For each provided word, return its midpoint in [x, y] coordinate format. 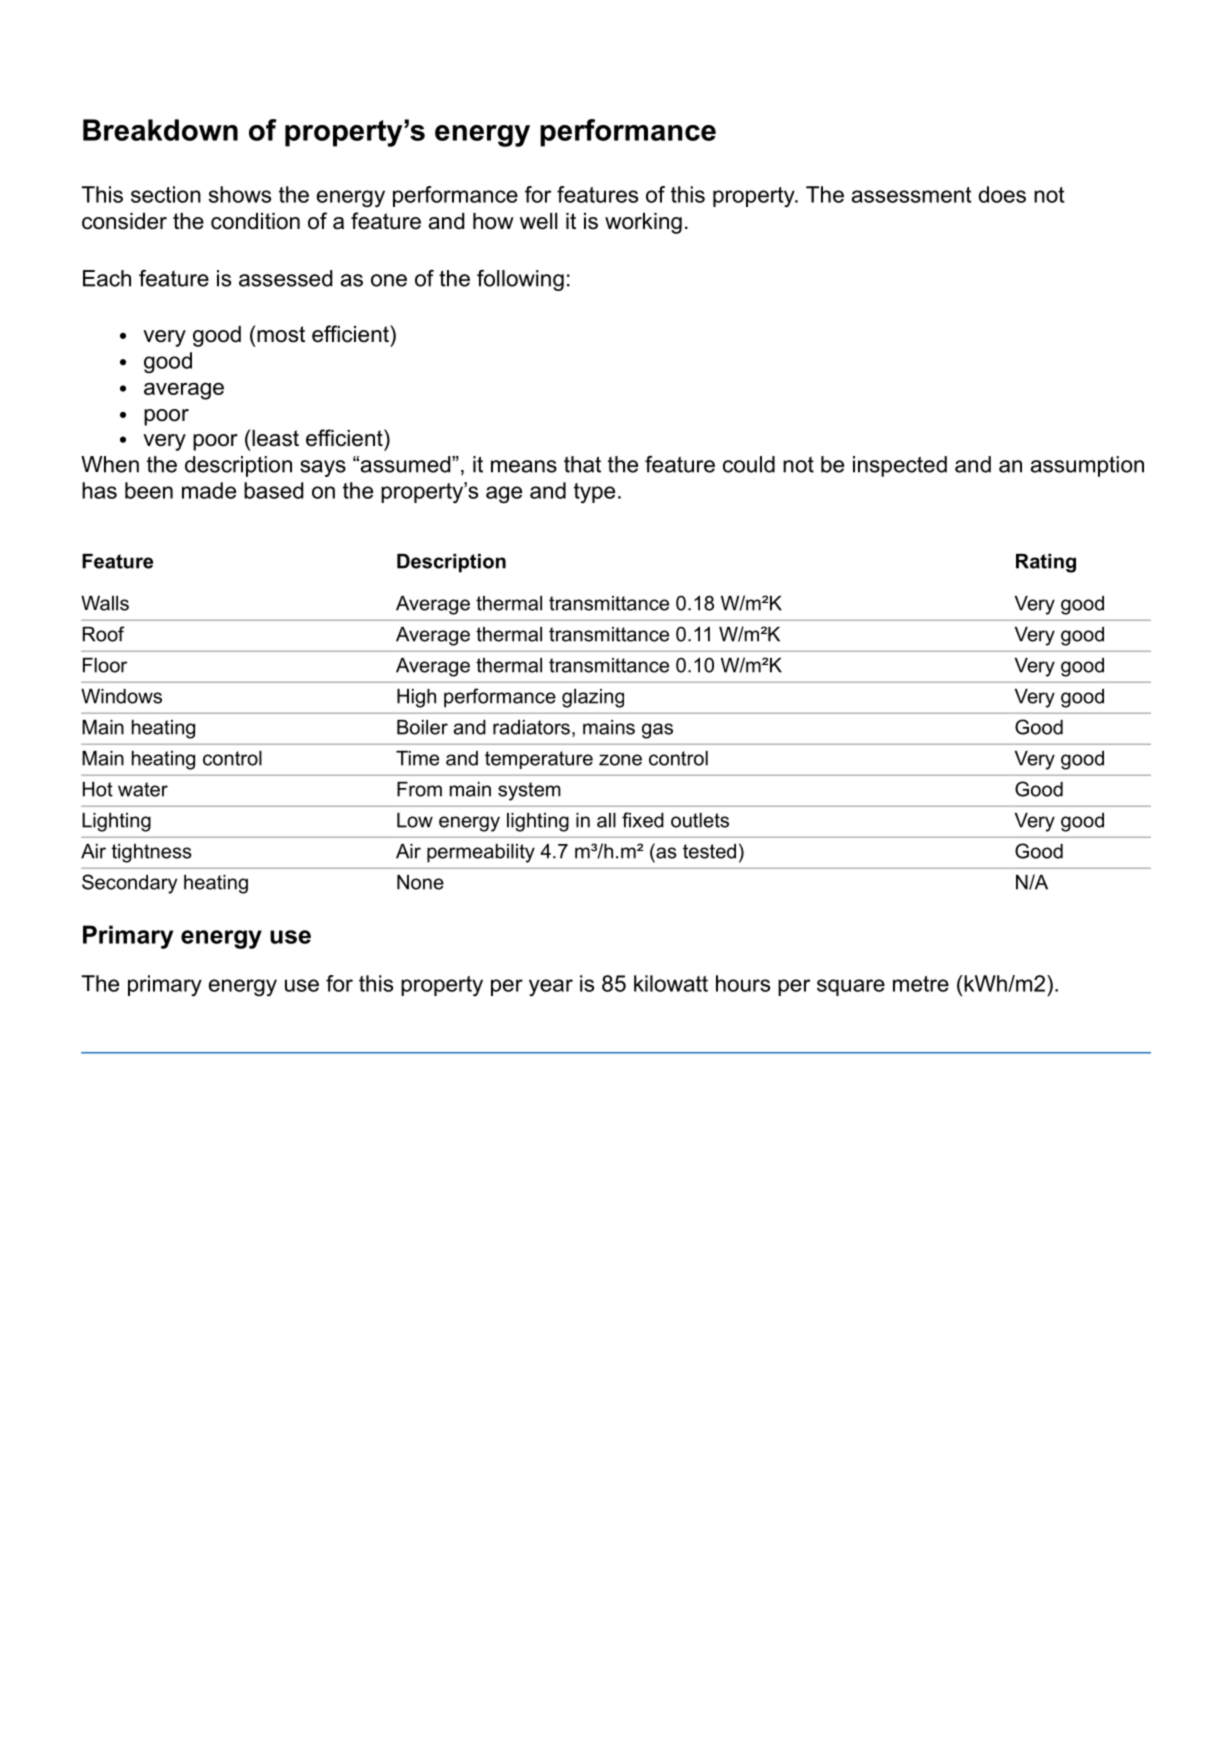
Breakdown [160, 130]
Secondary [129, 884]
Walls [105, 603]
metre [921, 984]
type [594, 493]
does [1002, 194]
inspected [900, 466]
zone [620, 760]
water [143, 789]
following [520, 280]
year [551, 988]
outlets [700, 820]
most [281, 334]
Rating [1046, 563]
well [538, 221]
